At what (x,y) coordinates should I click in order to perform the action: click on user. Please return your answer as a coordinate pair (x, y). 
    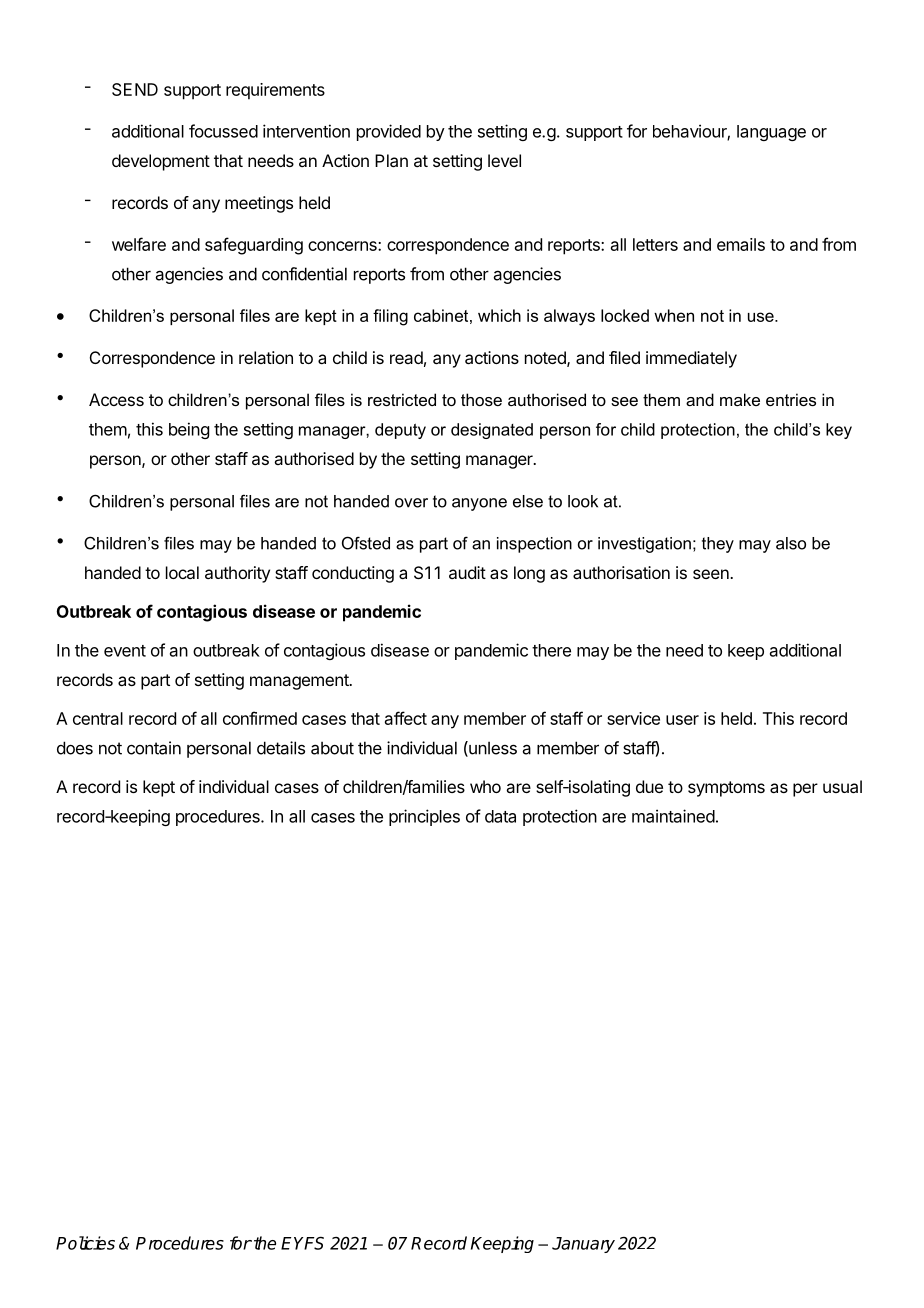
    Looking at the image, I should click on (682, 720).
